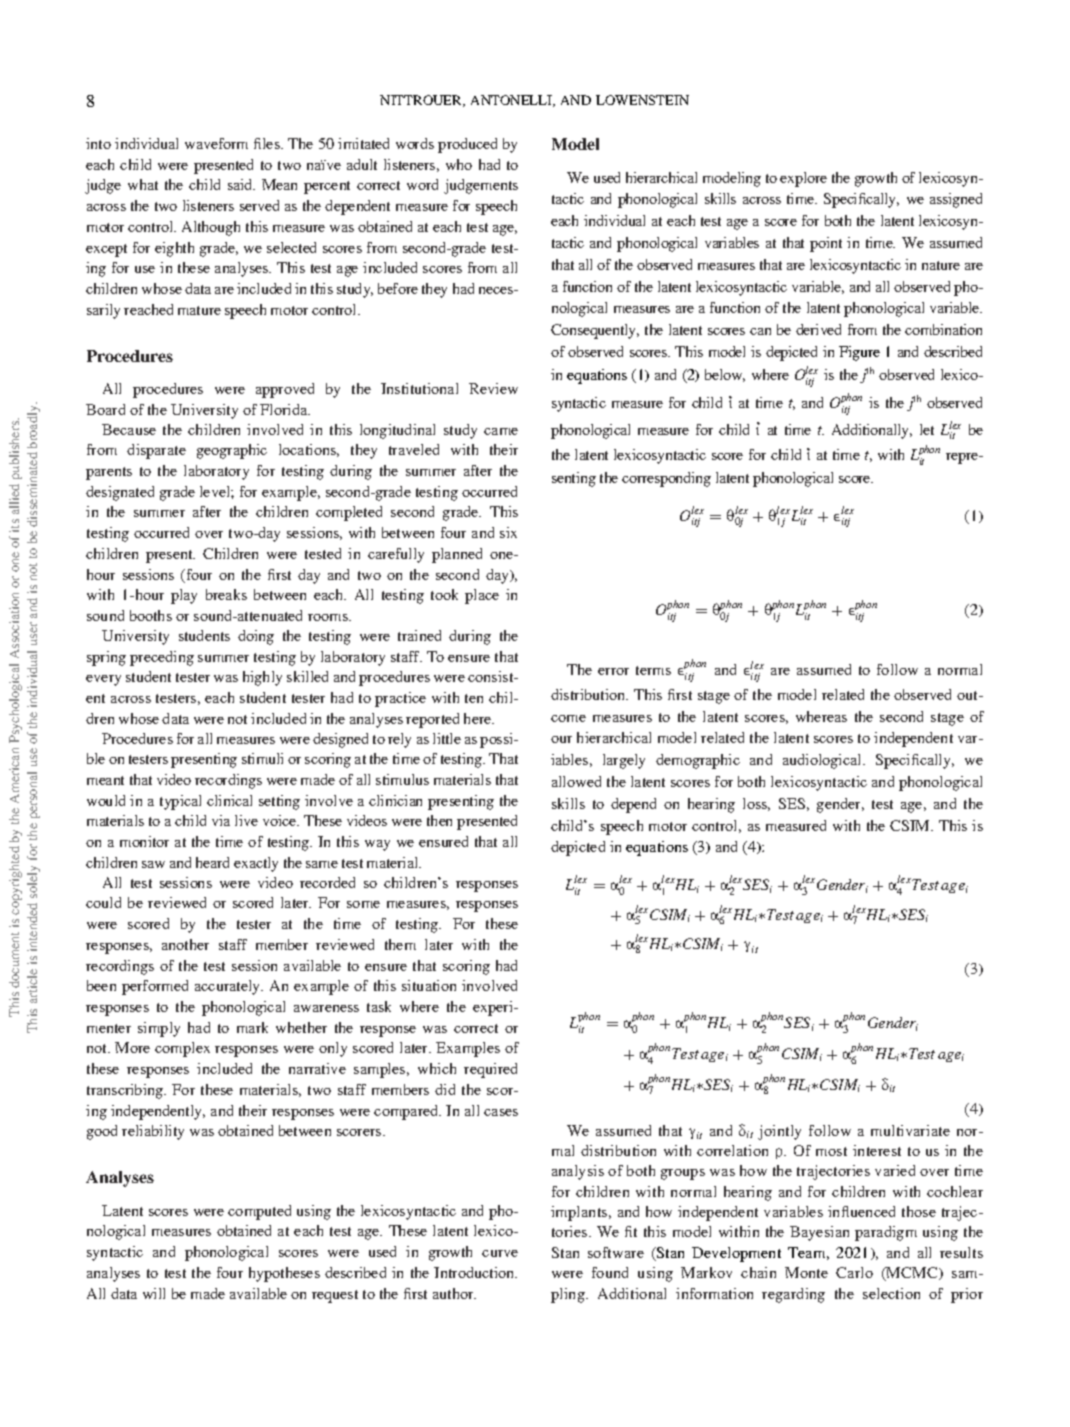  What do you see at coordinates (508, 532) in the screenshot?
I see `six` at bounding box center [508, 532].
